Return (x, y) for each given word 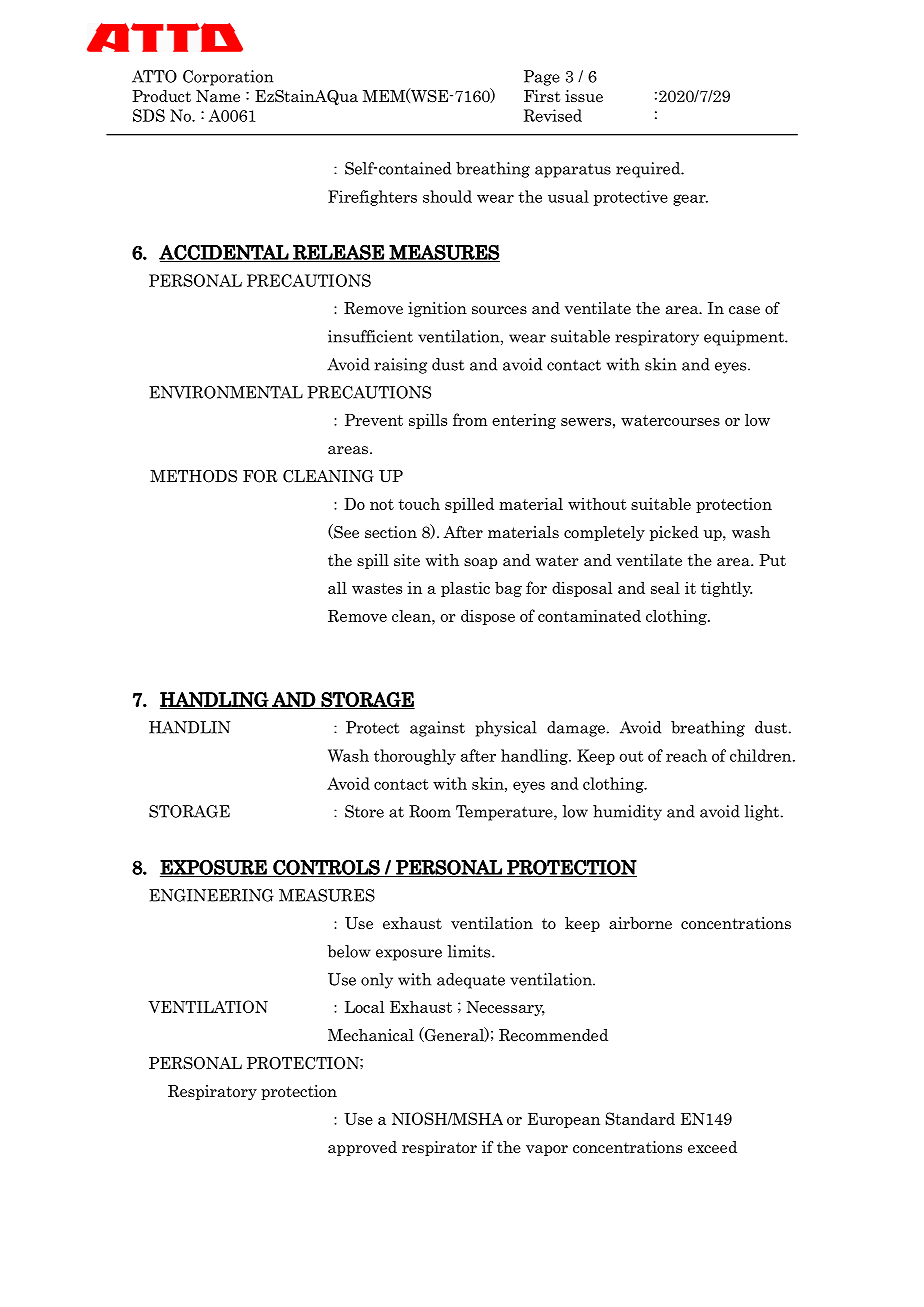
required (649, 170)
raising (401, 366)
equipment (745, 338)
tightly (726, 589)
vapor (547, 1150)
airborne (640, 923)
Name (218, 96)
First (542, 96)
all (337, 587)
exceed (712, 1147)
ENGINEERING (211, 895)
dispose (488, 617)
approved (362, 1148)
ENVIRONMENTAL (226, 392)
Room (430, 811)
